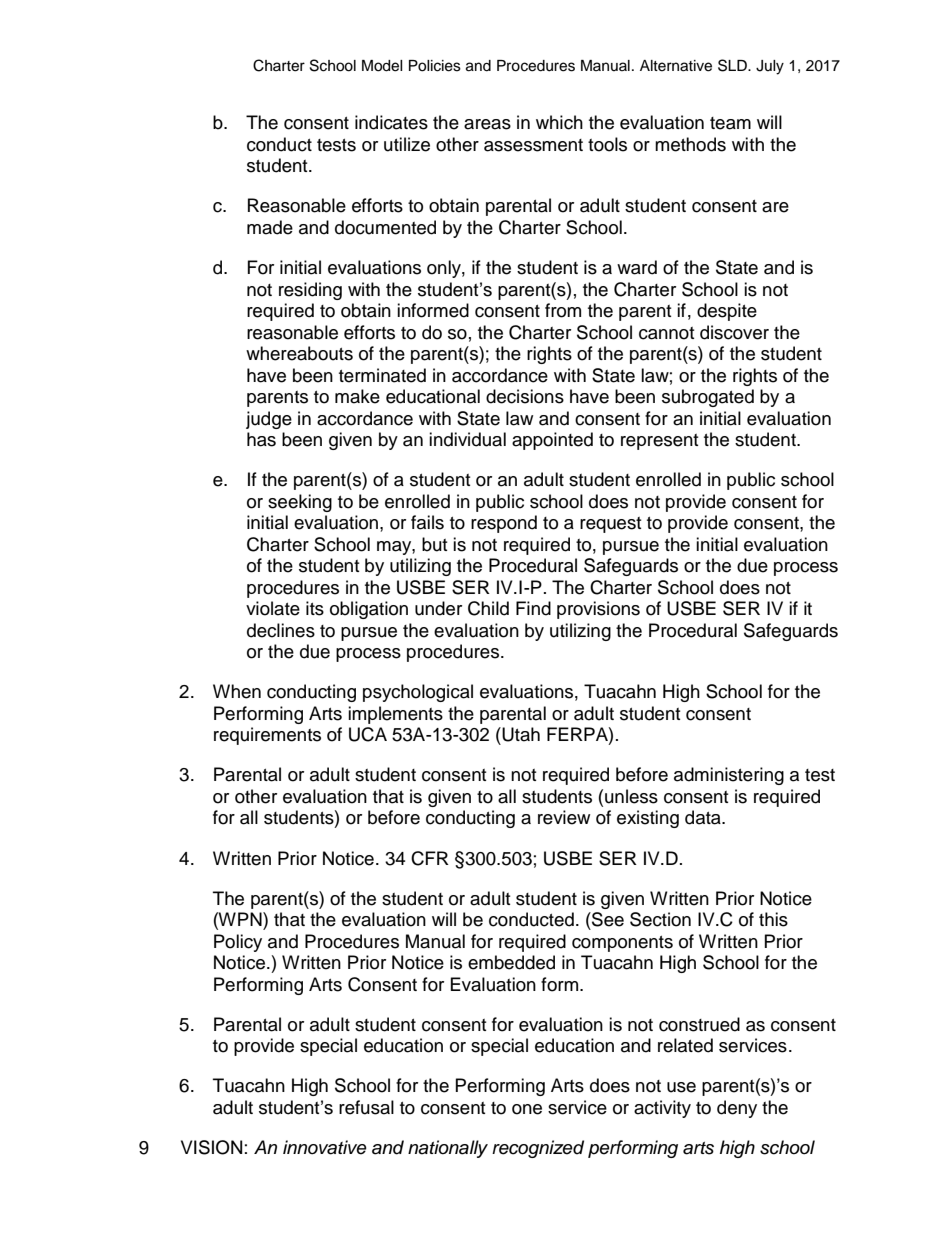  I want to click on Child, so click(488, 608).
